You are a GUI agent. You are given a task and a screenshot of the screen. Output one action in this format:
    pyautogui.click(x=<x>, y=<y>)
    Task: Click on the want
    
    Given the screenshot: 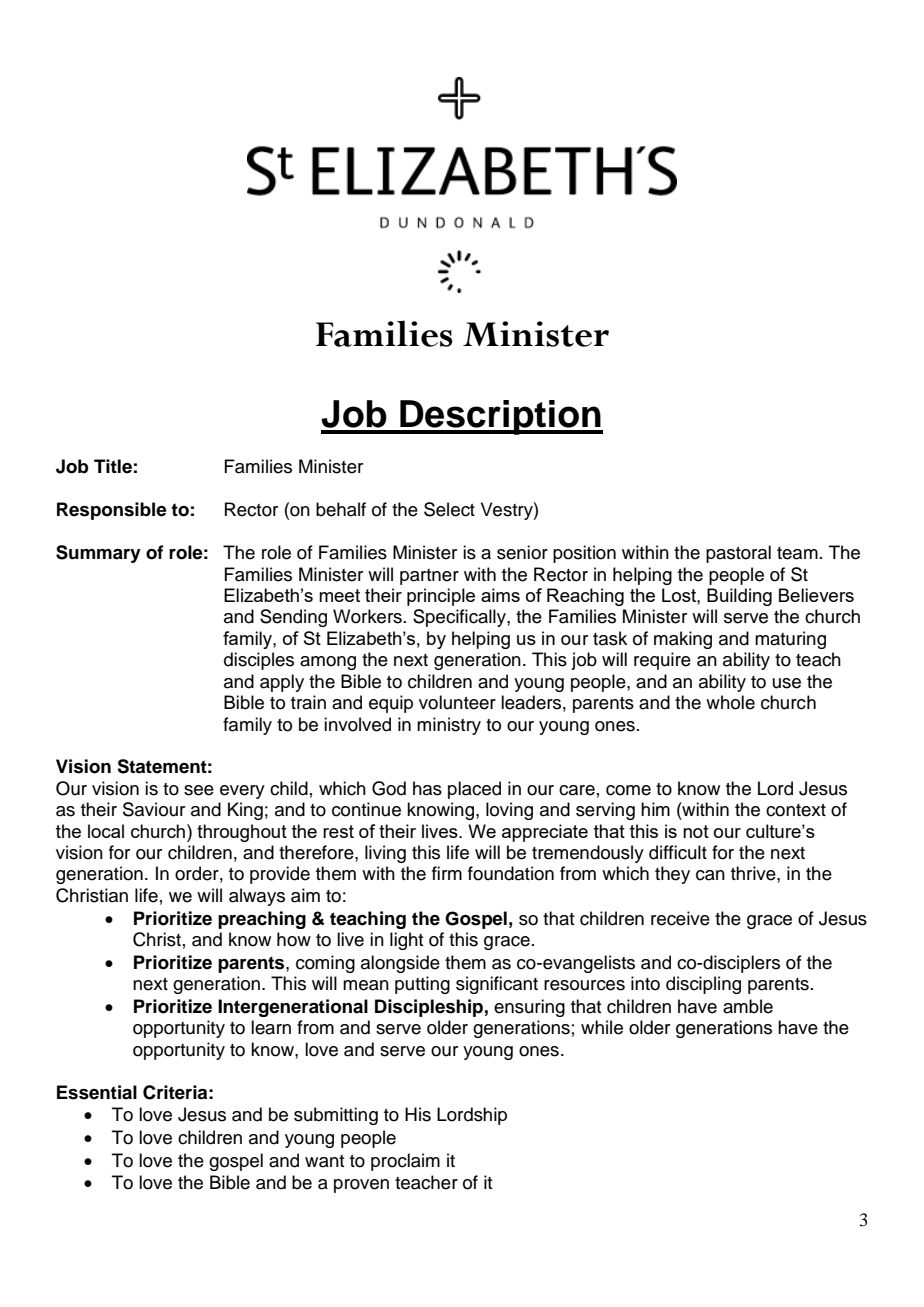 What is the action you would take?
    pyautogui.click(x=324, y=1161)
